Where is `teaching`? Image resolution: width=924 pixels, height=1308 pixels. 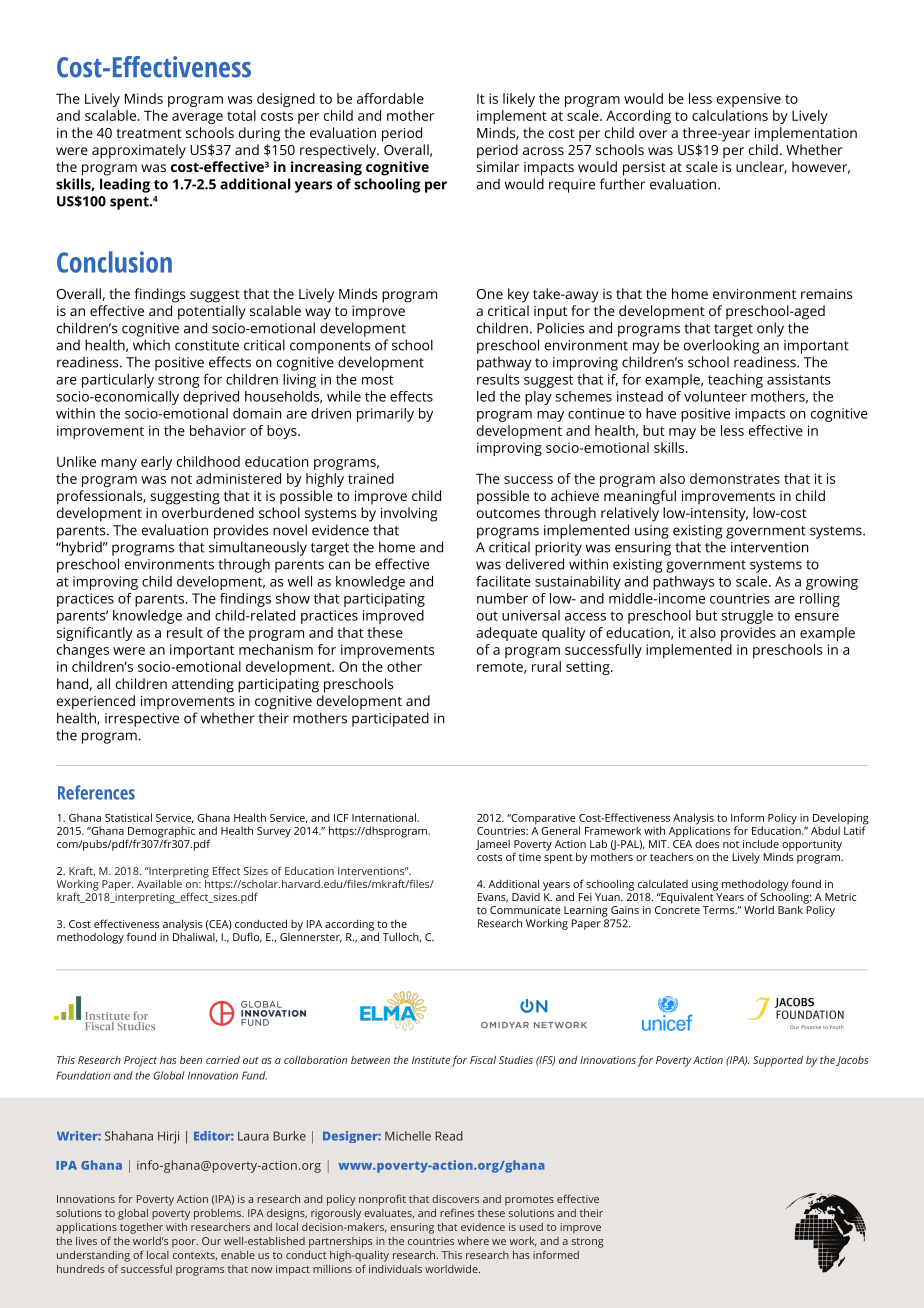 teaching is located at coordinates (735, 381).
